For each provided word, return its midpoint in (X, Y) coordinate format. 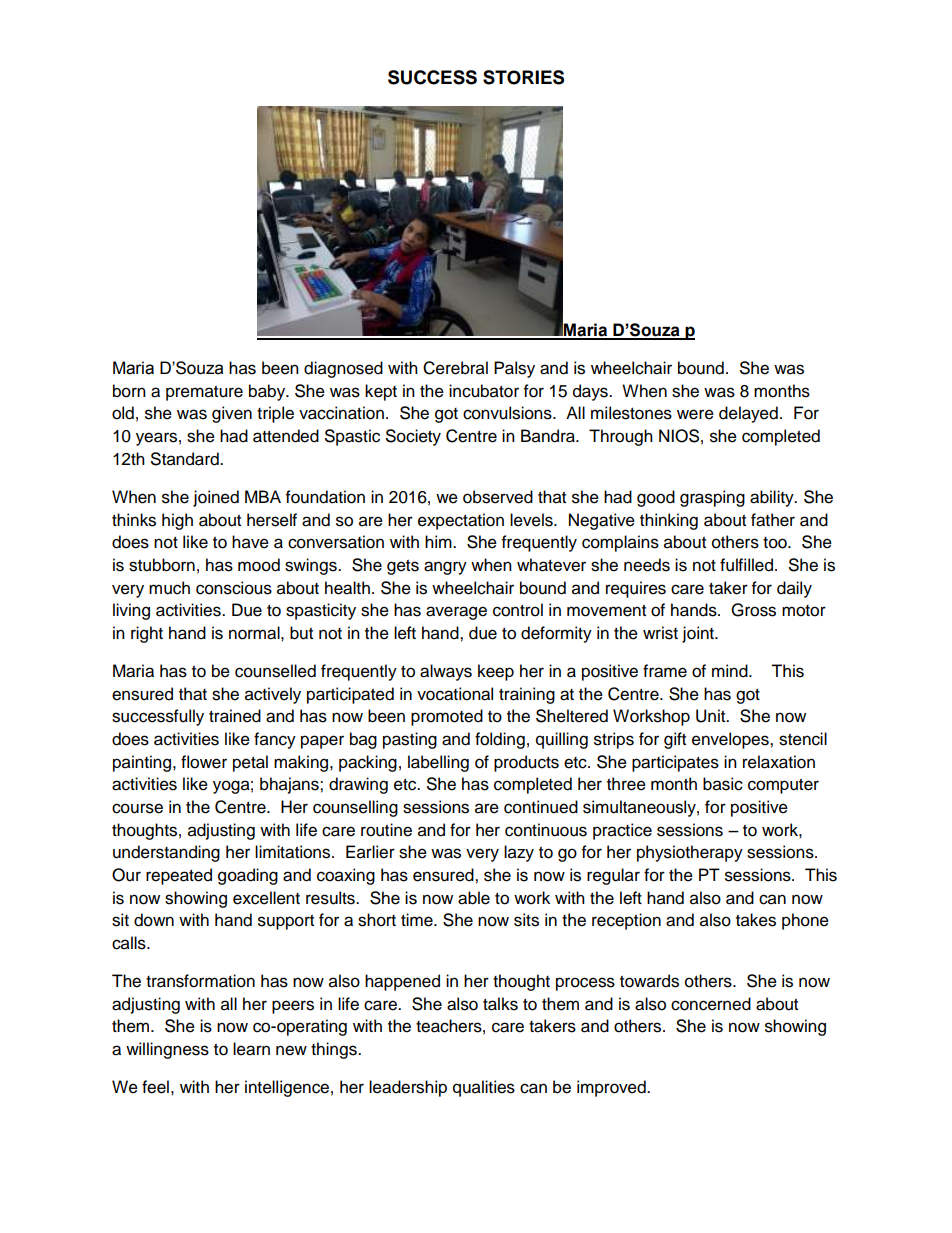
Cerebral (455, 368)
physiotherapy (690, 853)
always (446, 672)
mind (731, 671)
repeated (179, 876)
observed (498, 497)
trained (235, 716)
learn (251, 1049)
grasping (712, 498)
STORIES (523, 77)
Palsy (514, 369)
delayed (748, 414)
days (591, 392)
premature (204, 393)
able (474, 898)
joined (216, 498)
